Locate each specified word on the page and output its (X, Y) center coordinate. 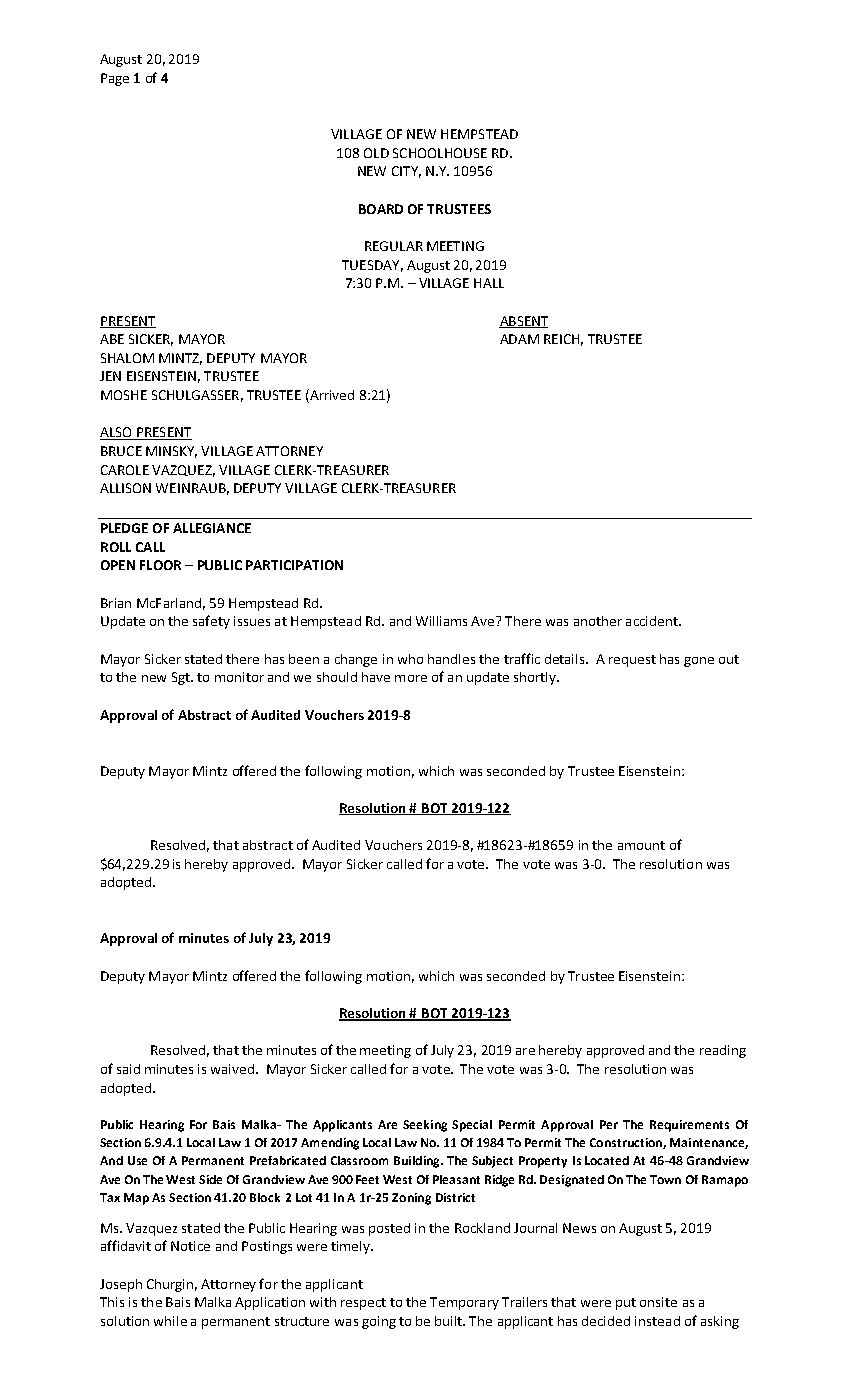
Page (115, 79)
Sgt (182, 678)
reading (723, 1051)
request (632, 661)
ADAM (519, 339)
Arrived (331, 396)
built (450, 1321)
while (170, 1321)
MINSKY (171, 452)
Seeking (425, 1126)
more (411, 678)
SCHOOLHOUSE (440, 153)
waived (234, 1069)
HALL (489, 283)
